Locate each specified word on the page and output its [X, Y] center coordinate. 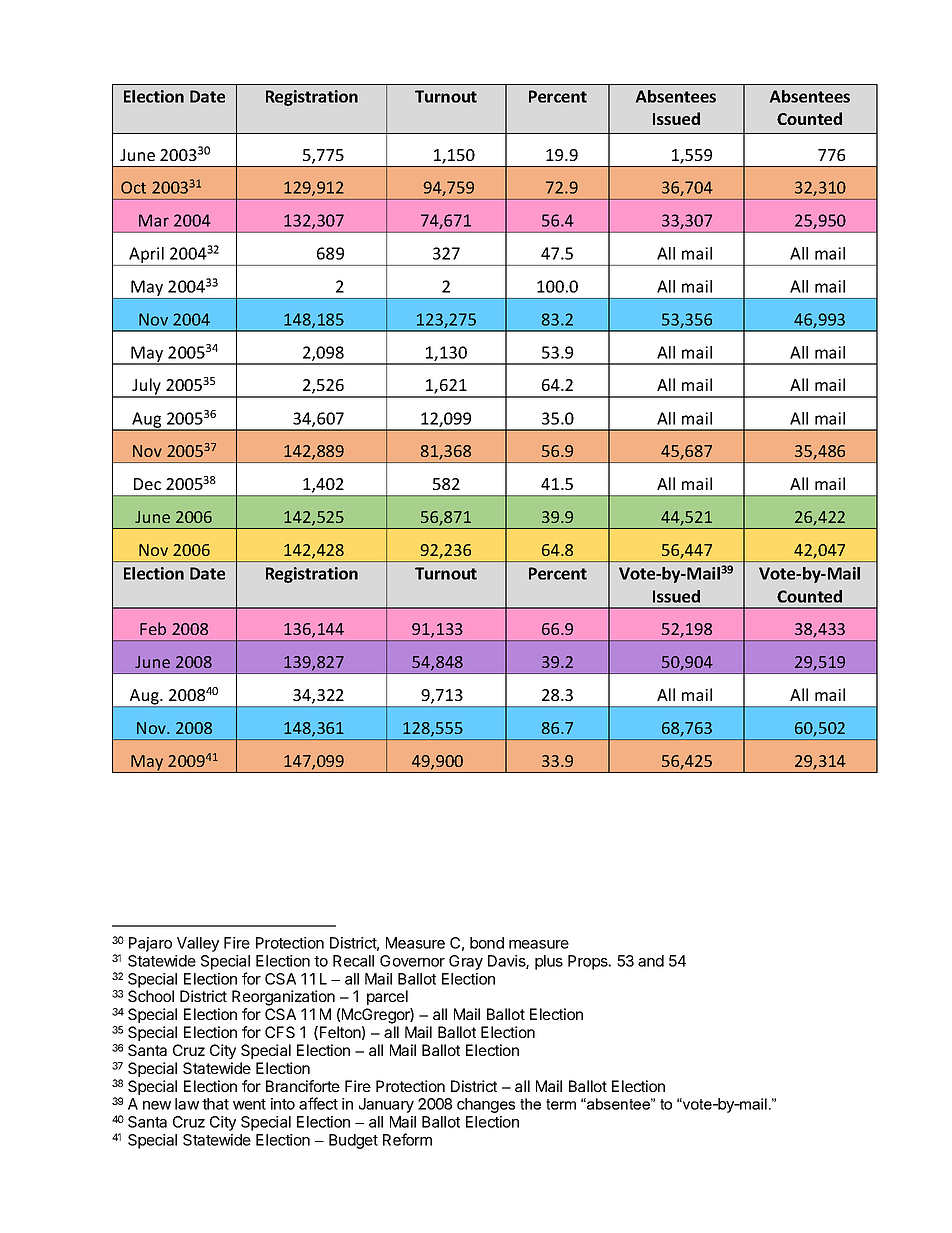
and [651, 961]
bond [487, 943]
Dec [147, 484]
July [147, 387]
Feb [153, 628]
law [187, 1104]
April [146, 255]
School [151, 996]
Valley [198, 944]
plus [549, 962]
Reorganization [283, 998]
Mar [154, 220]
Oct [133, 187]
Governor [412, 961]
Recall [353, 961]
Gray [466, 962]
